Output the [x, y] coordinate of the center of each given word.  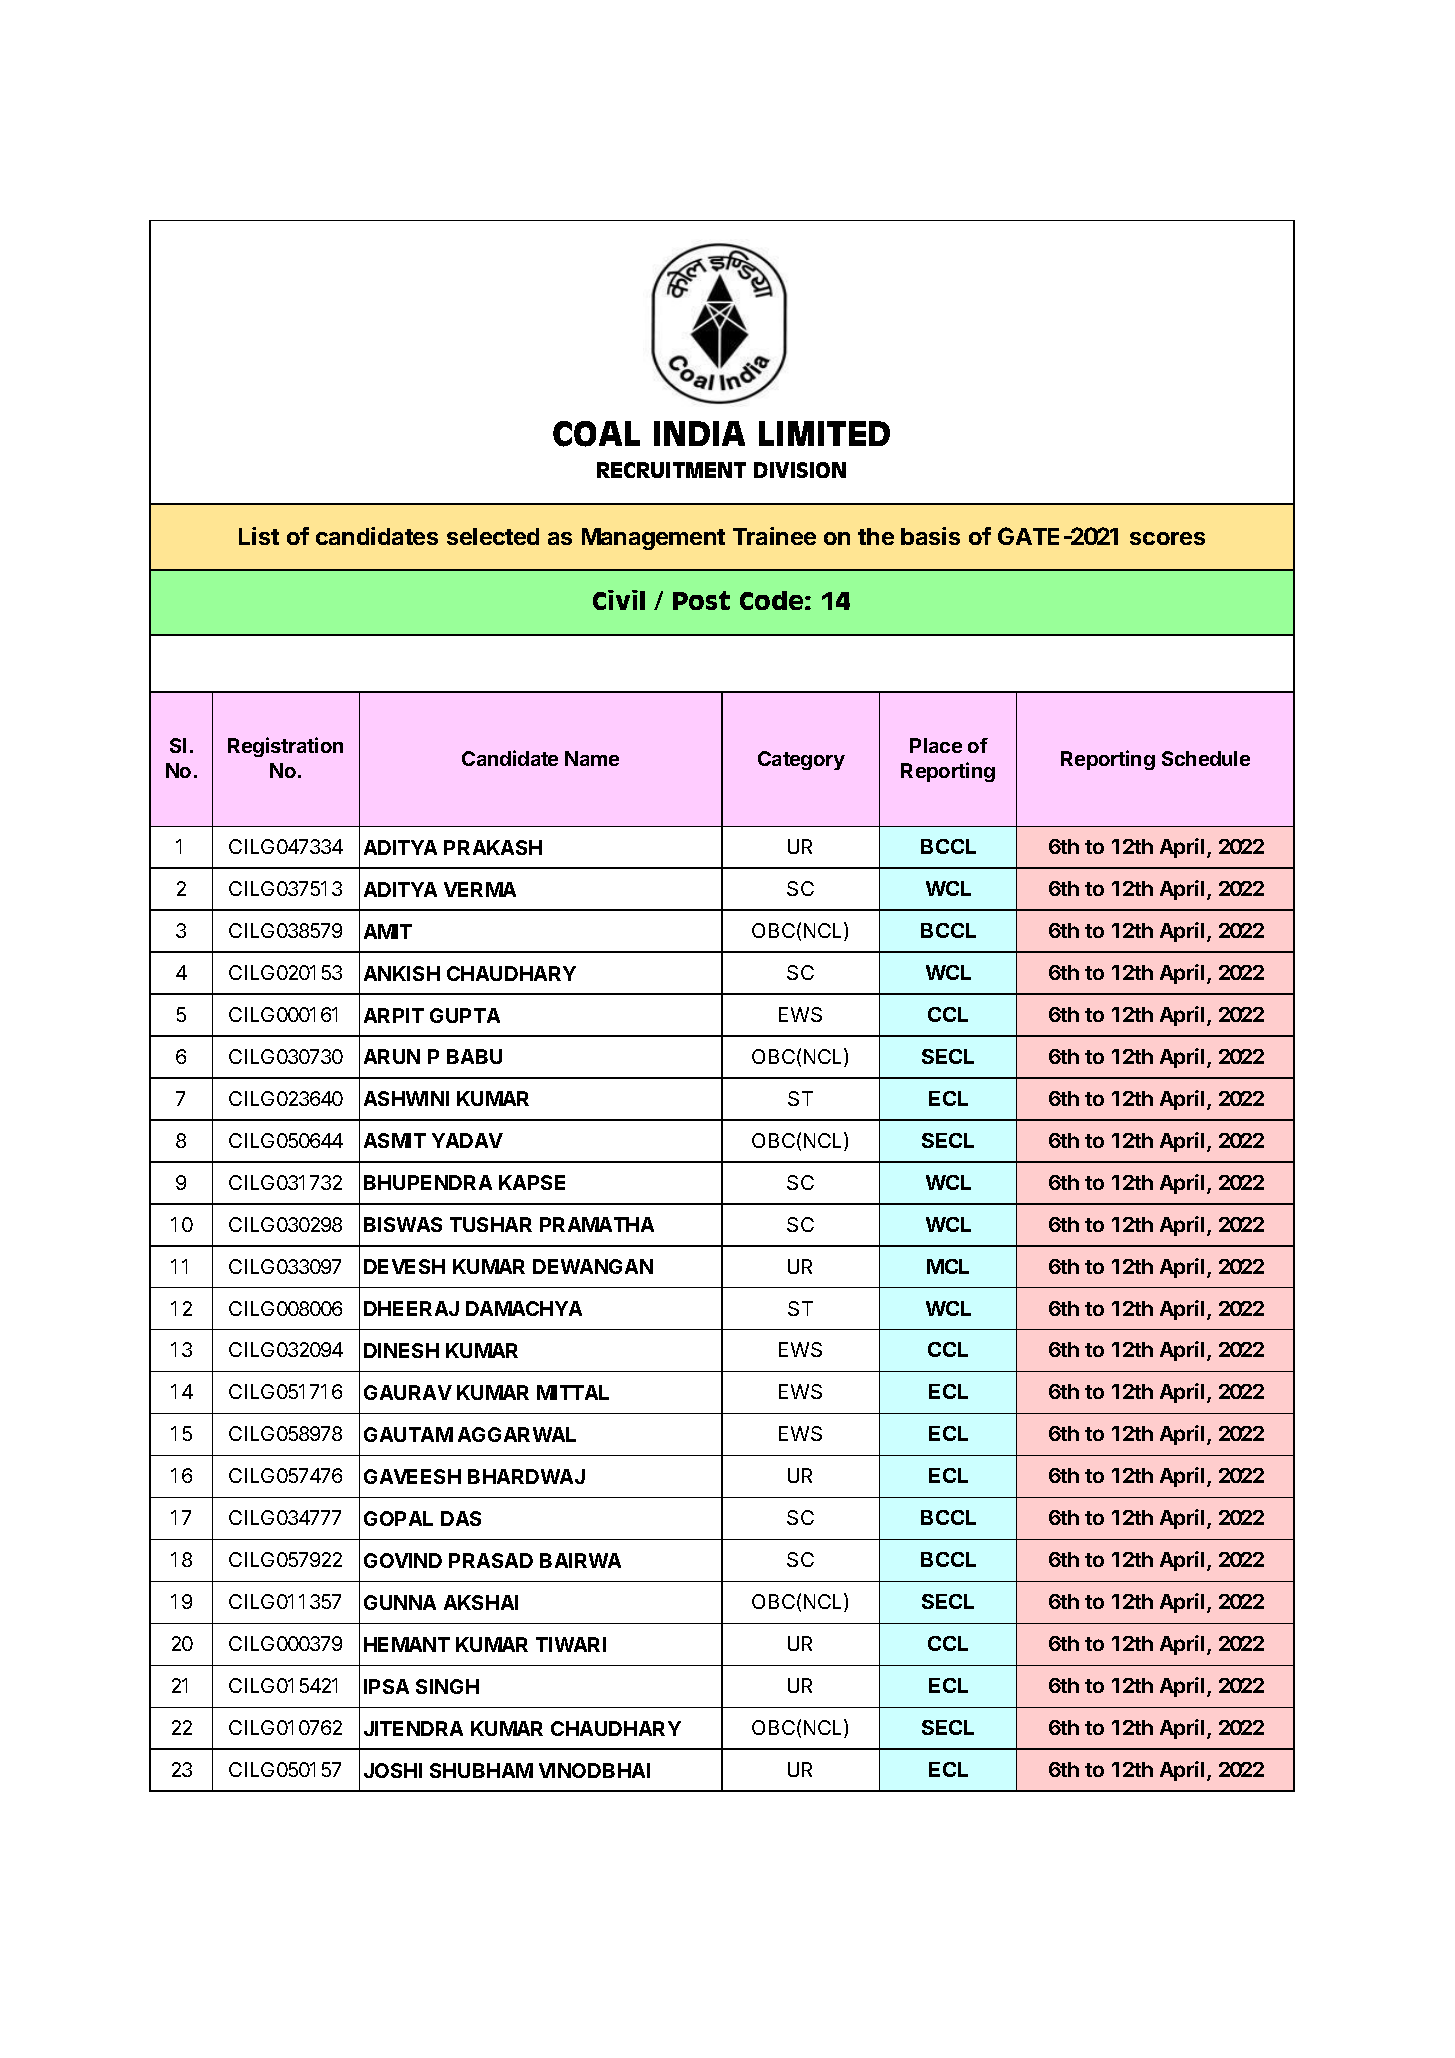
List [259, 536]
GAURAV [408, 1392]
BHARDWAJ [526, 1476]
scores [1167, 538]
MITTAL [573, 1392]
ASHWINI [406, 1098]
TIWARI [571, 1644]
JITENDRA [413, 1728]
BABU [474, 1056]
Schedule [1206, 758]
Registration [285, 747]
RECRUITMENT [671, 470]
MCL [948, 1266]
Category [801, 760]
